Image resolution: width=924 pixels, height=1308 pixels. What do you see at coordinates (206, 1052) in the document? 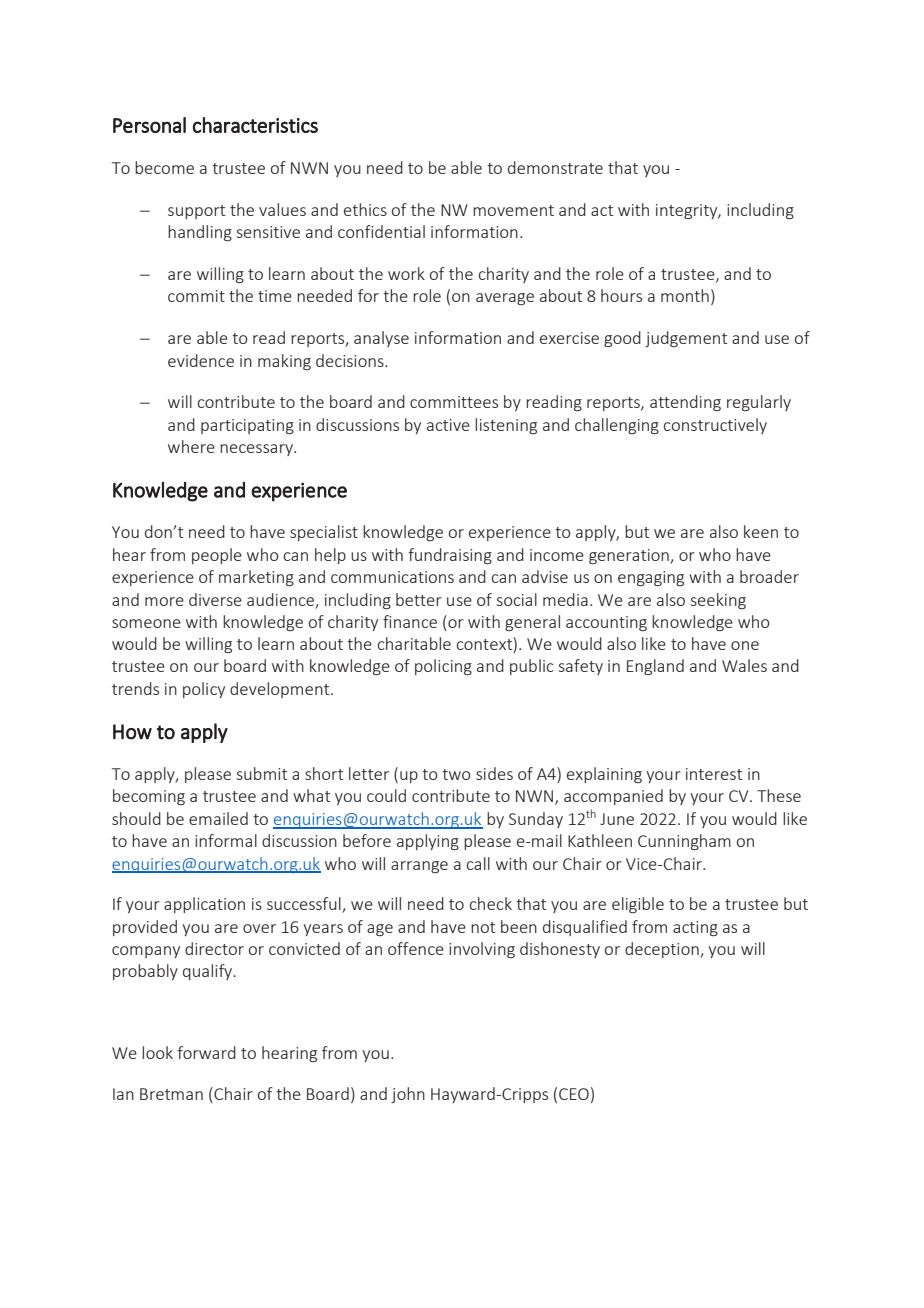
I see `forward` at bounding box center [206, 1052].
